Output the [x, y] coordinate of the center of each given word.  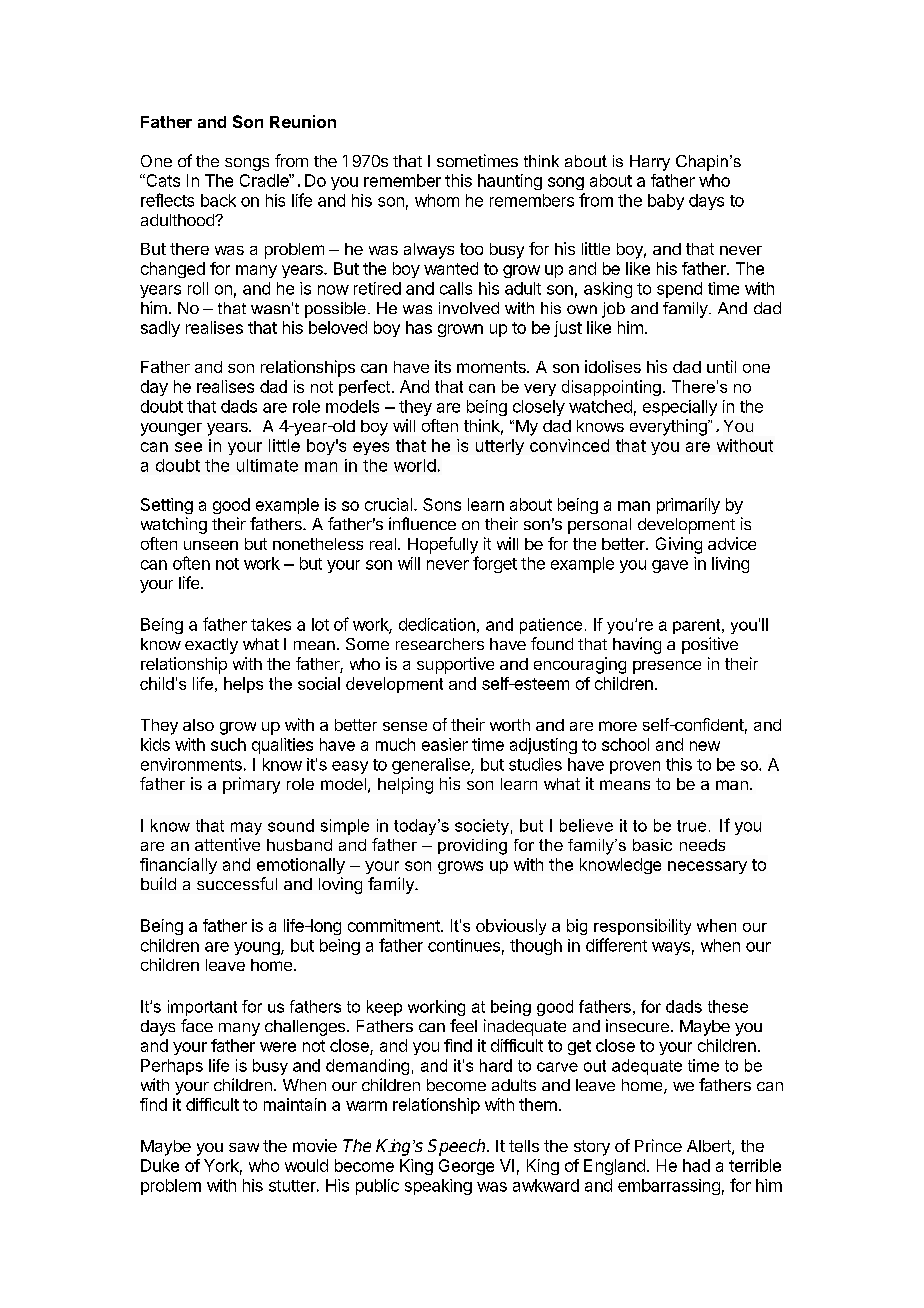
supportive [455, 665]
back [218, 200]
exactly [211, 646]
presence [667, 667]
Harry [650, 163]
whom [437, 200]
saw [244, 1147]
